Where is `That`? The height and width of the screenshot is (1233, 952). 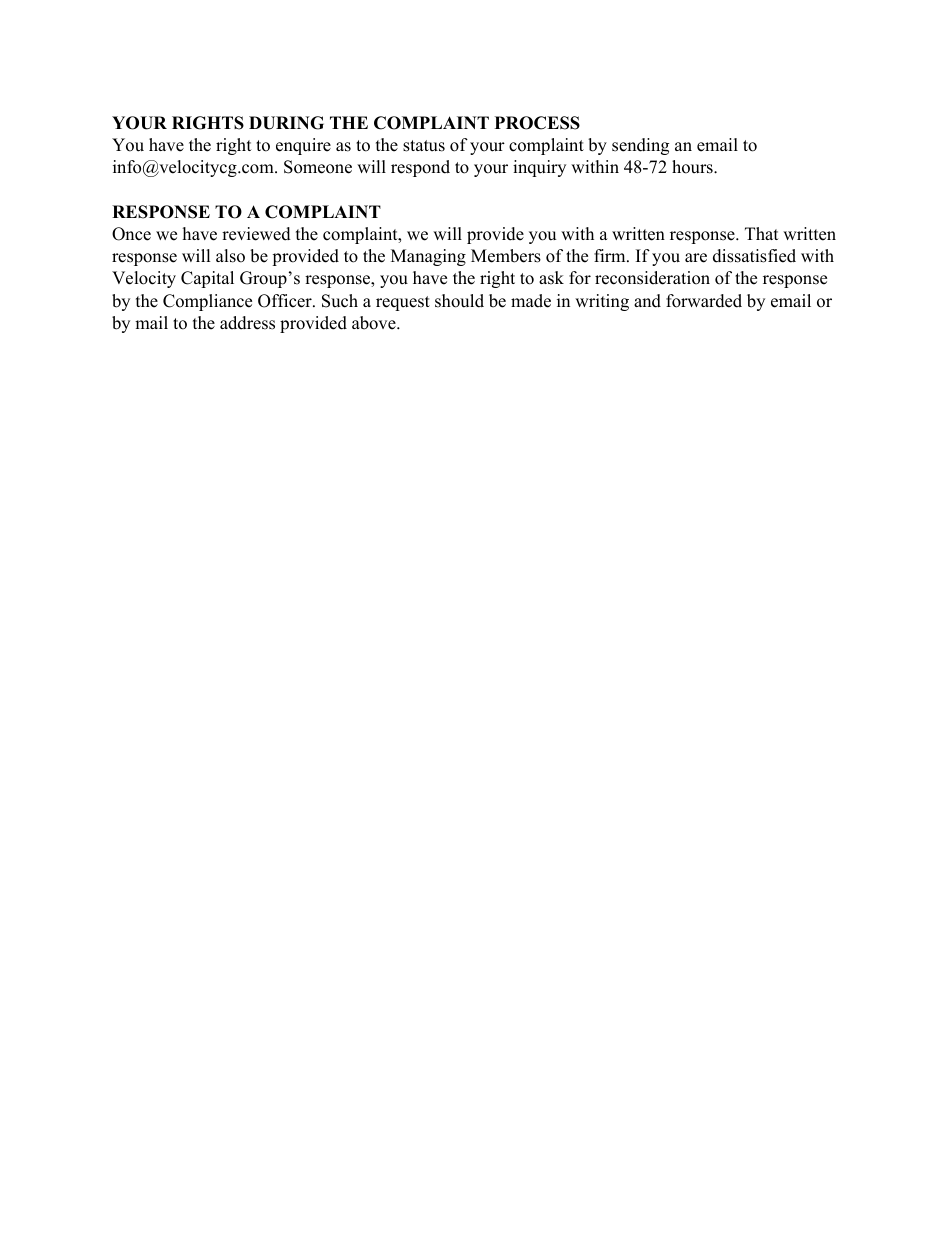
That is located at coordinates (762, 233).
